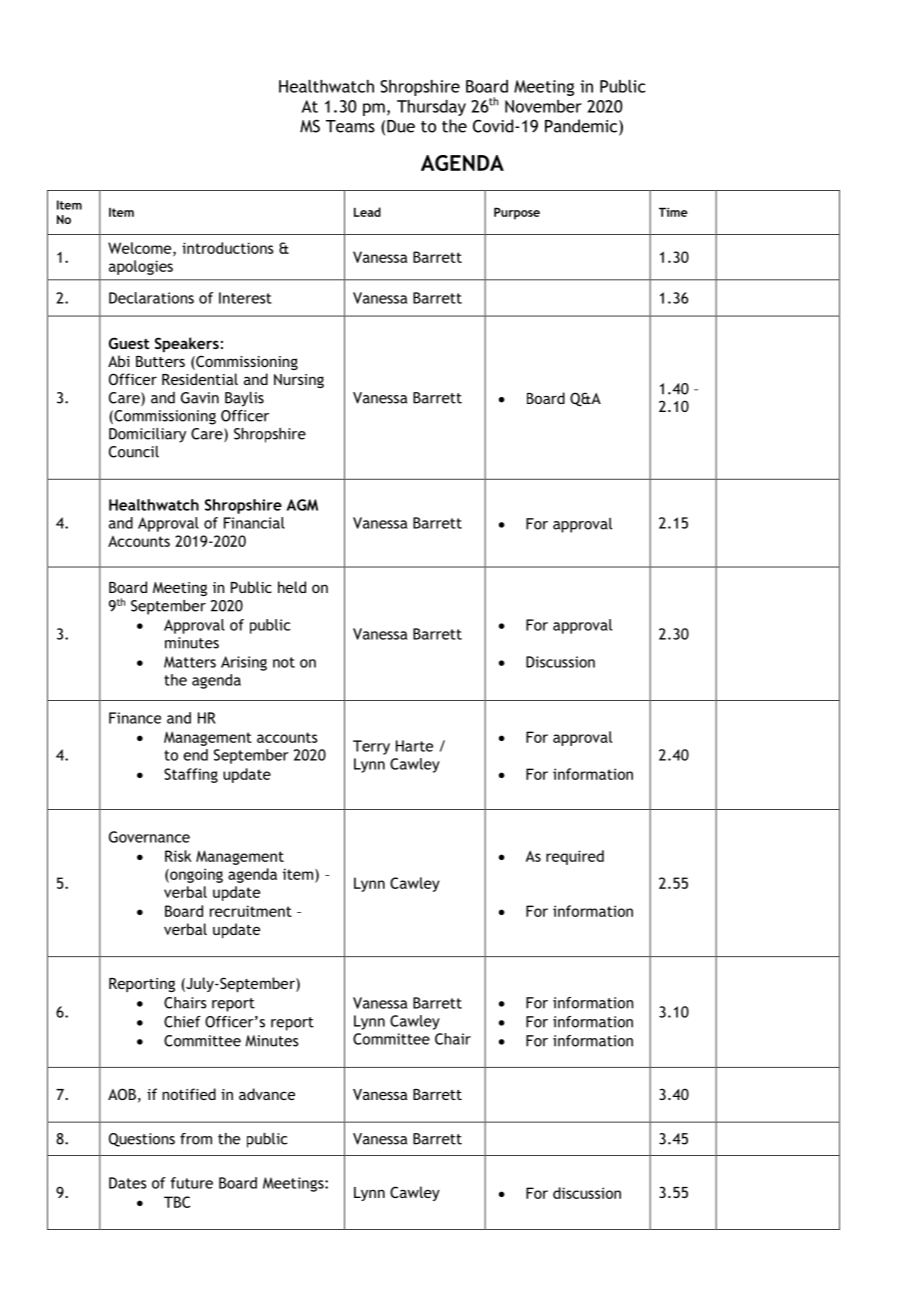  I want to click on Due, so click(401, 126).
